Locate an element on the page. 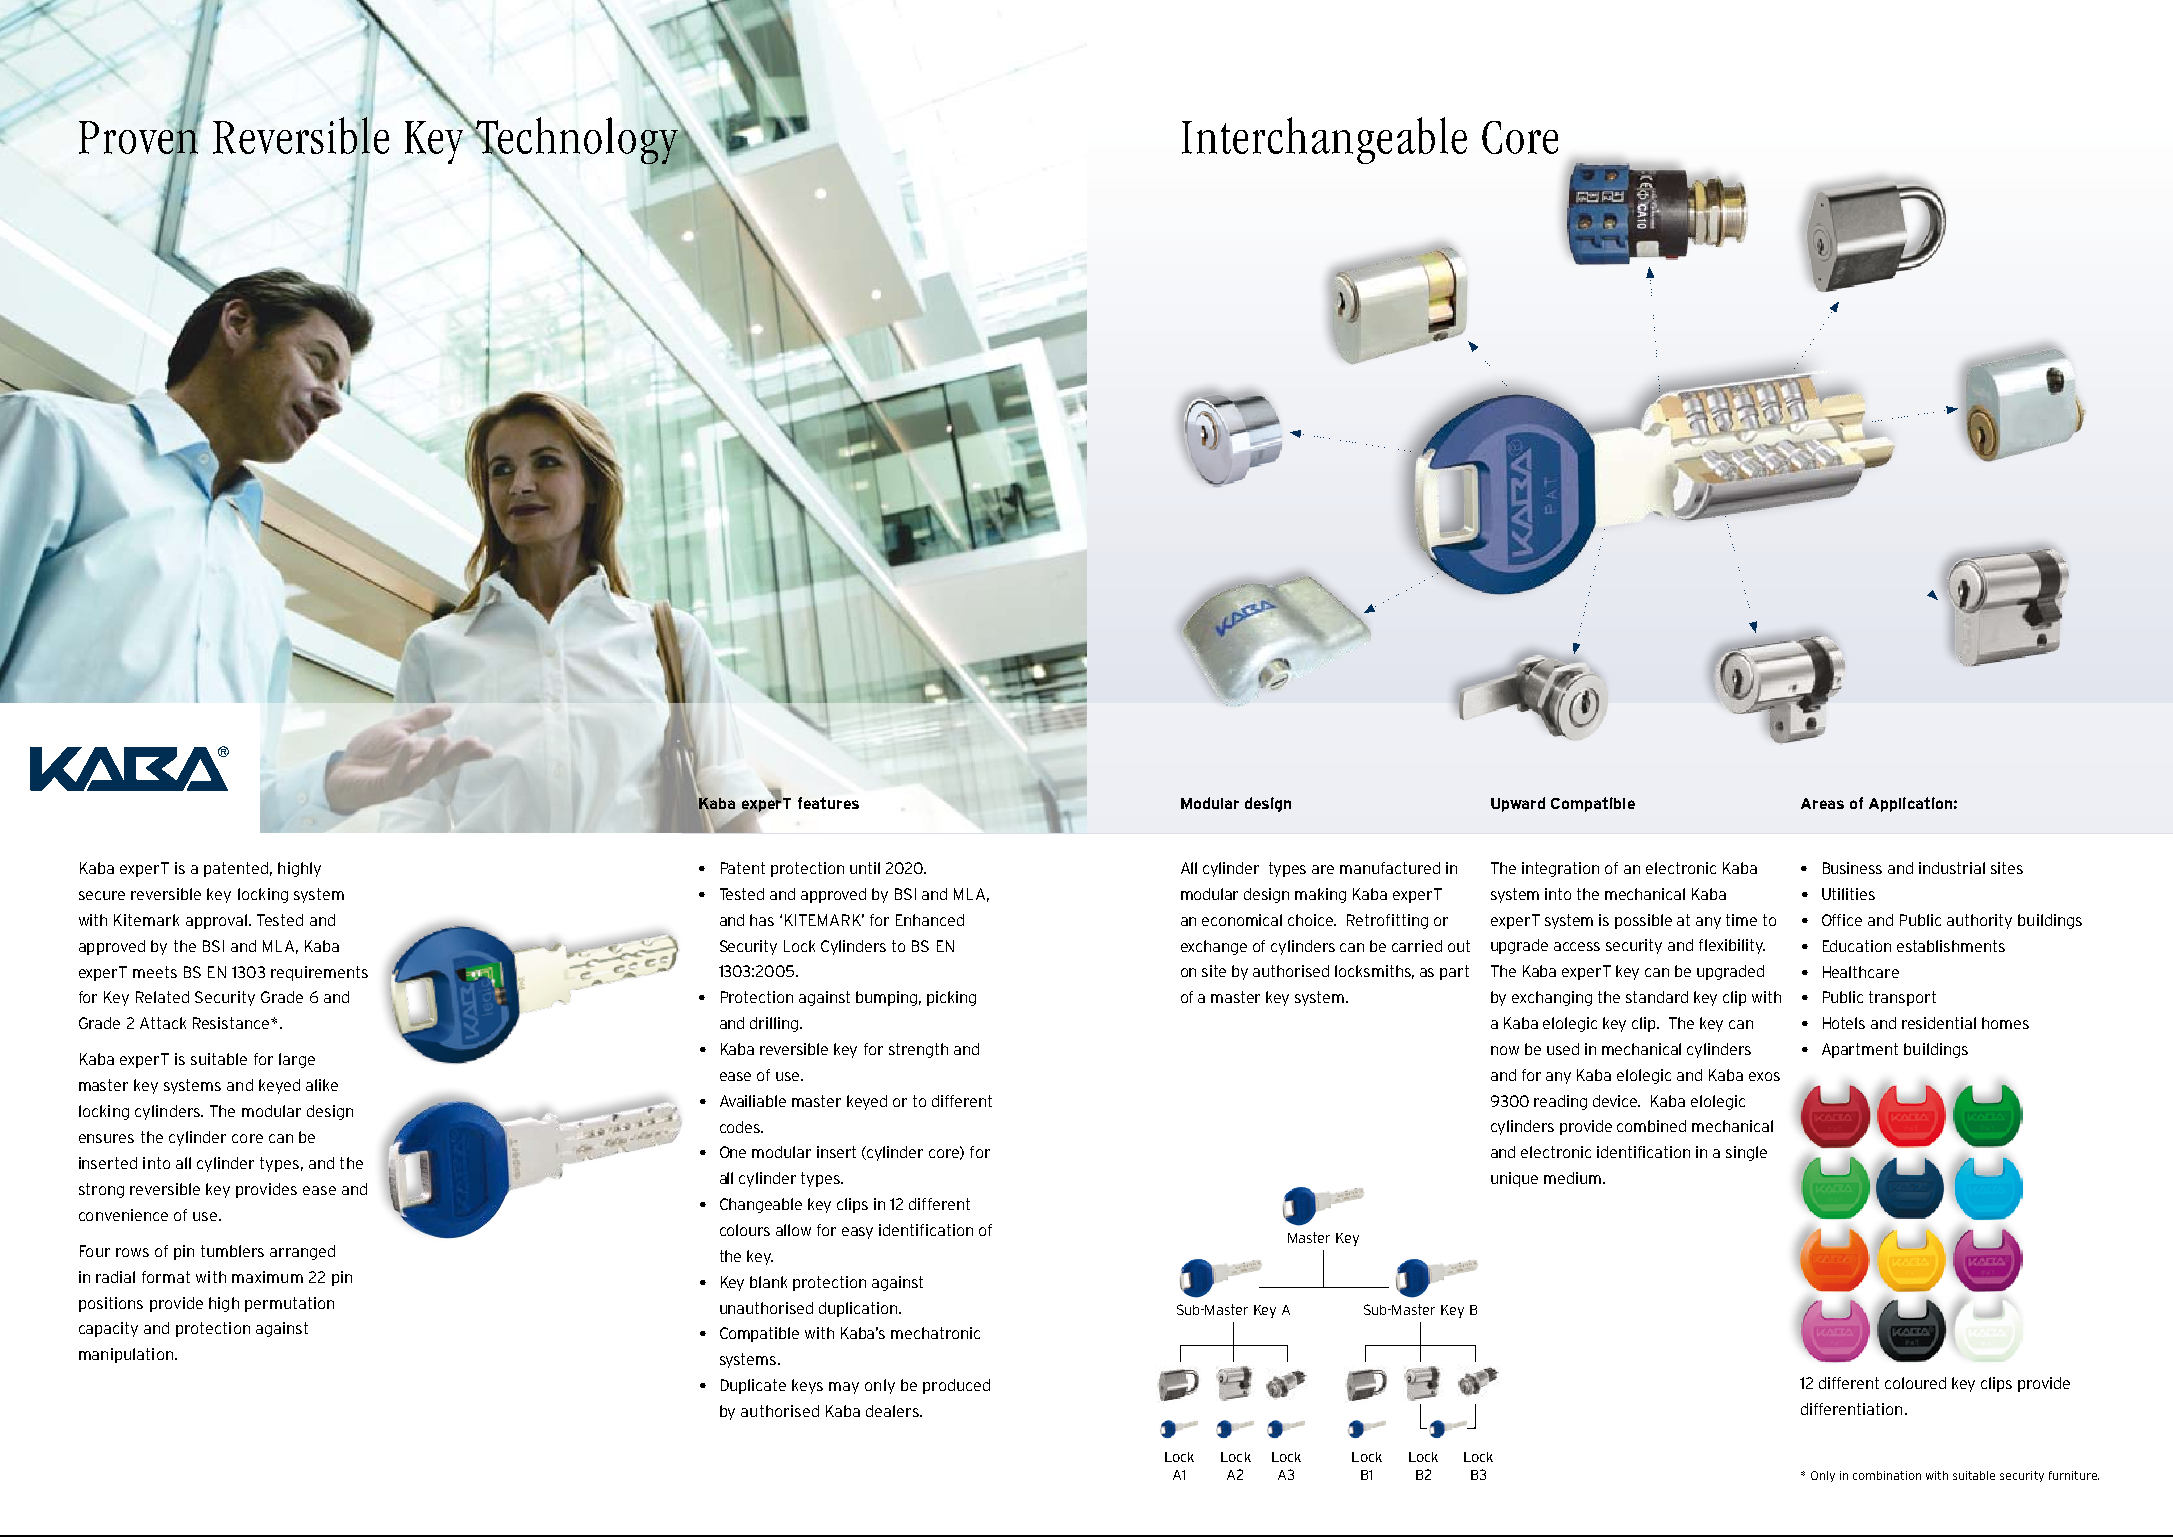 The width and height of the document is (2173, 1537). secure is located at coordinates (102, 895).
